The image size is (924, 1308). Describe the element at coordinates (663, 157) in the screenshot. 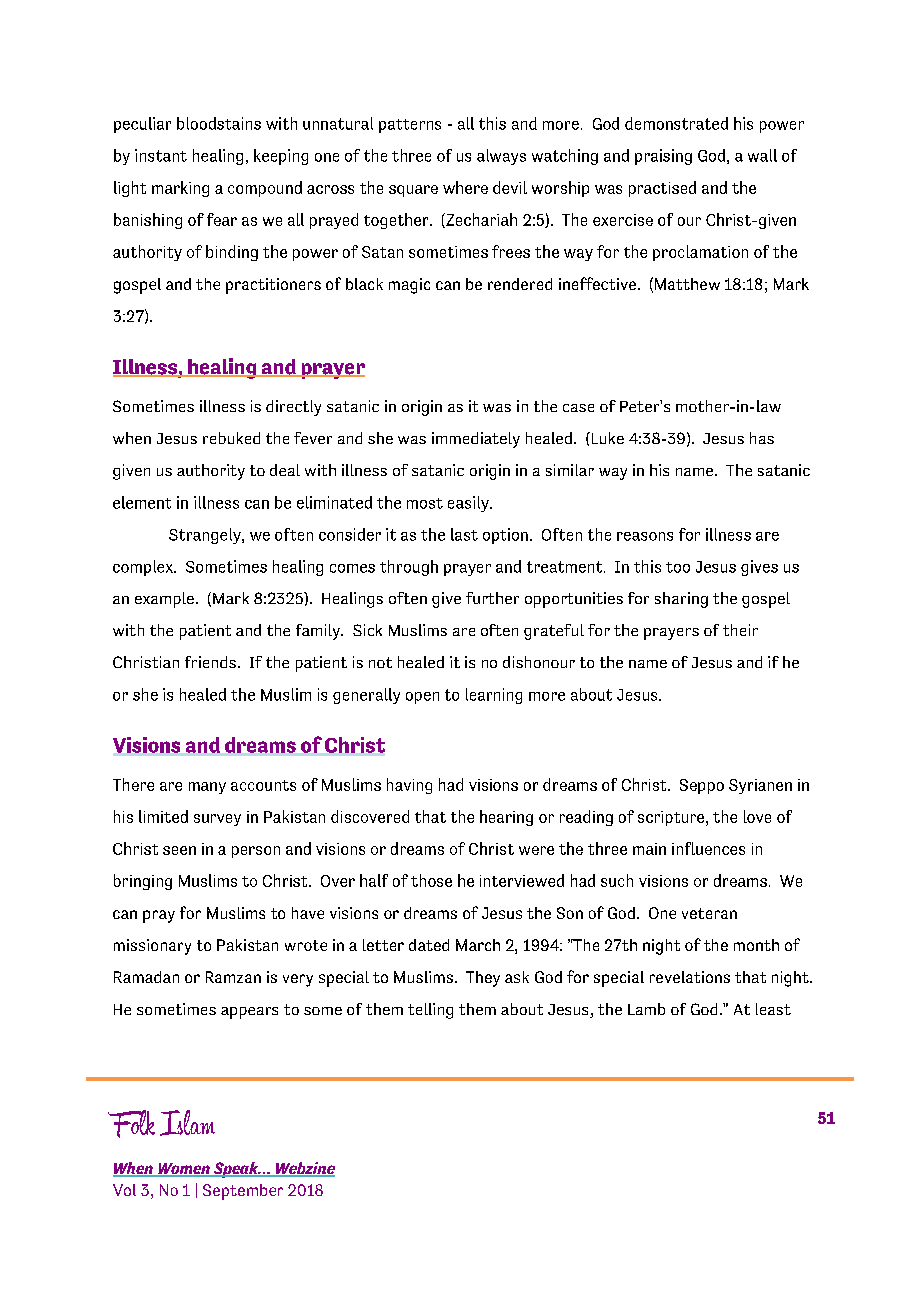

I see `praising` at that location.
